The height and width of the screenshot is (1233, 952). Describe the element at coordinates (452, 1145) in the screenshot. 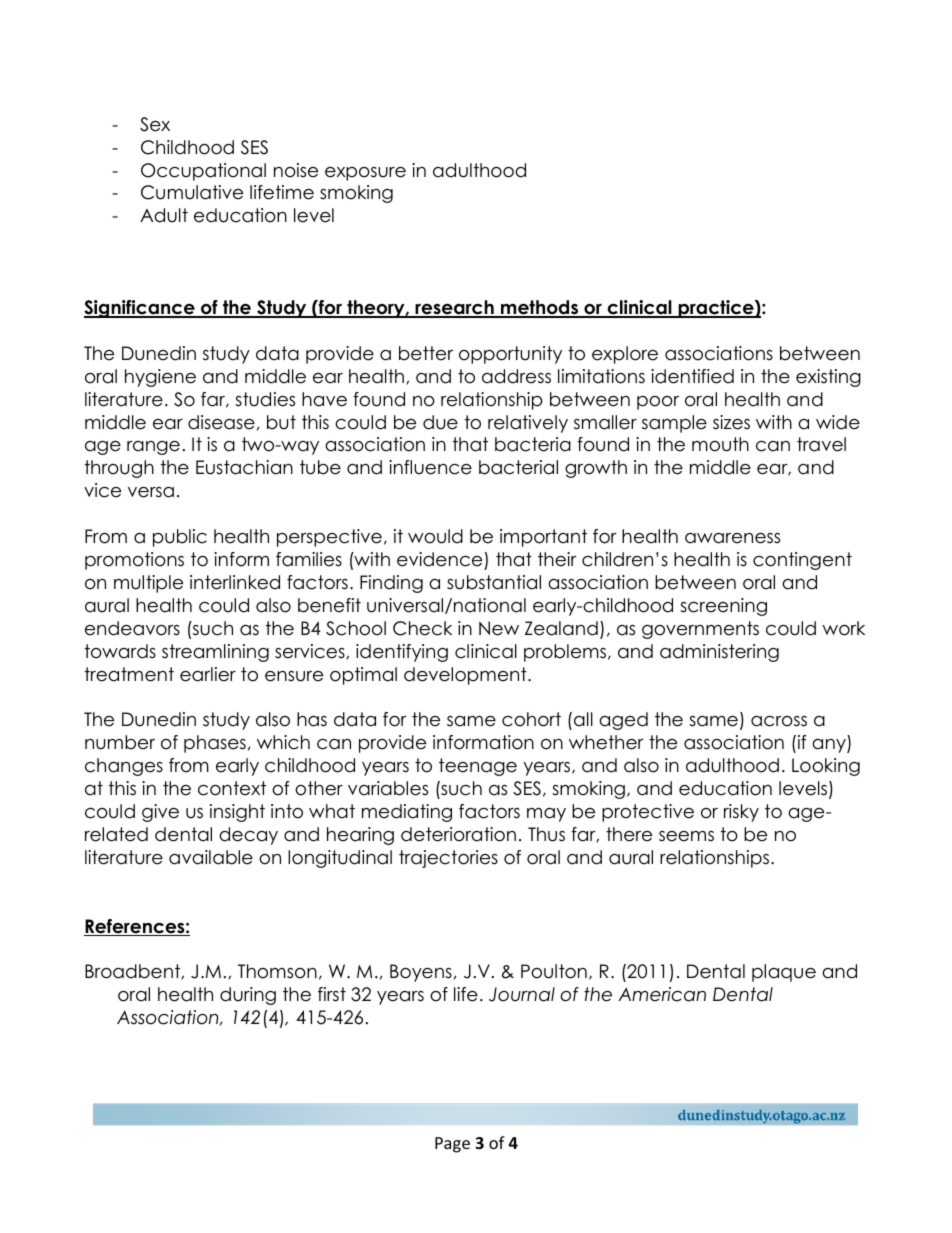

I see `Page` at that location.
